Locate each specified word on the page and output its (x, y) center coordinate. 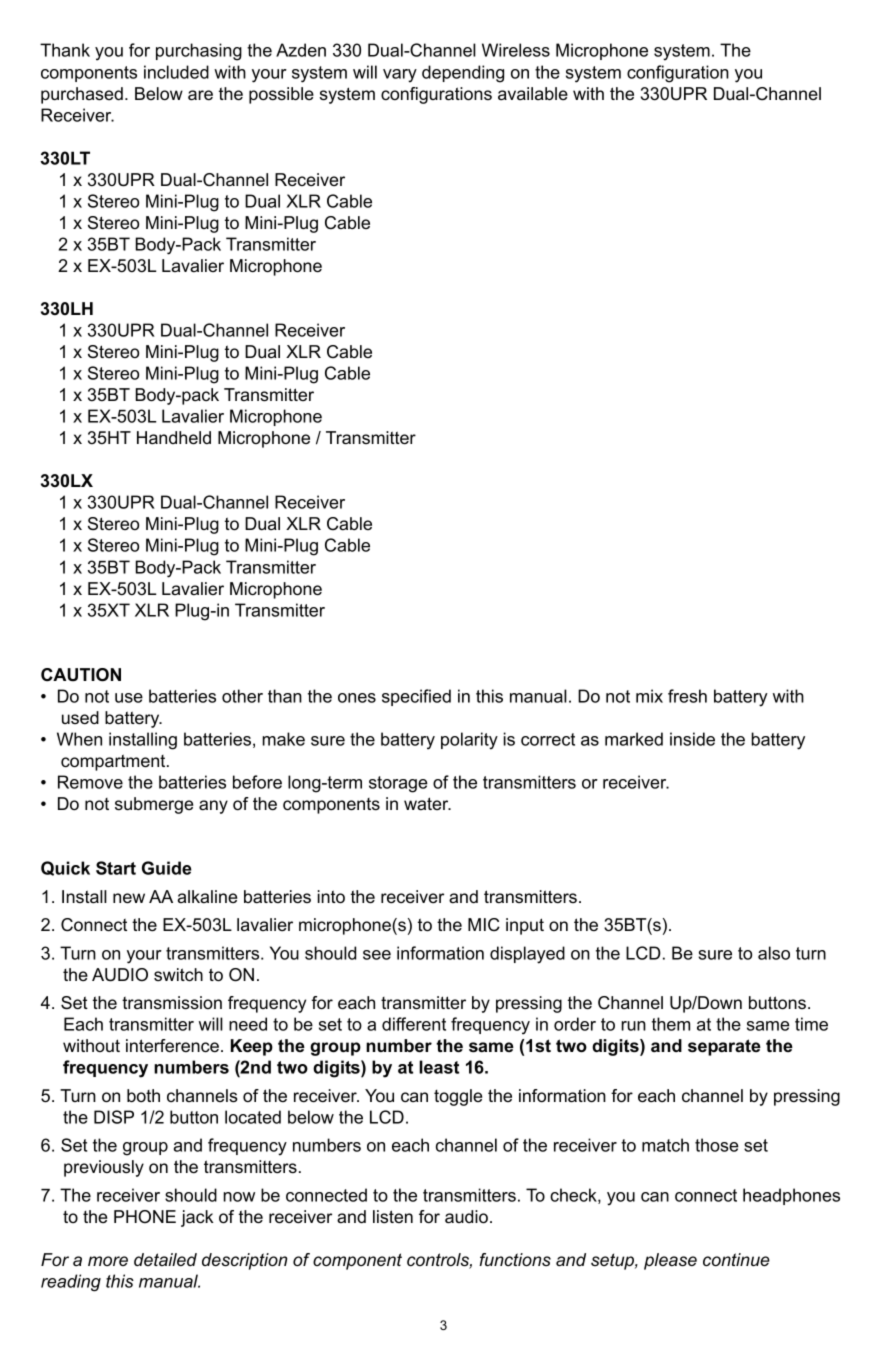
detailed (165, 1259)
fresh (687, 696)
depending (463, 74)
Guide (167, 868)
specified (416, 697)
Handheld (174, 438)
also (774, 953)
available (533, 93)
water (427, 803)
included (176, 72)
